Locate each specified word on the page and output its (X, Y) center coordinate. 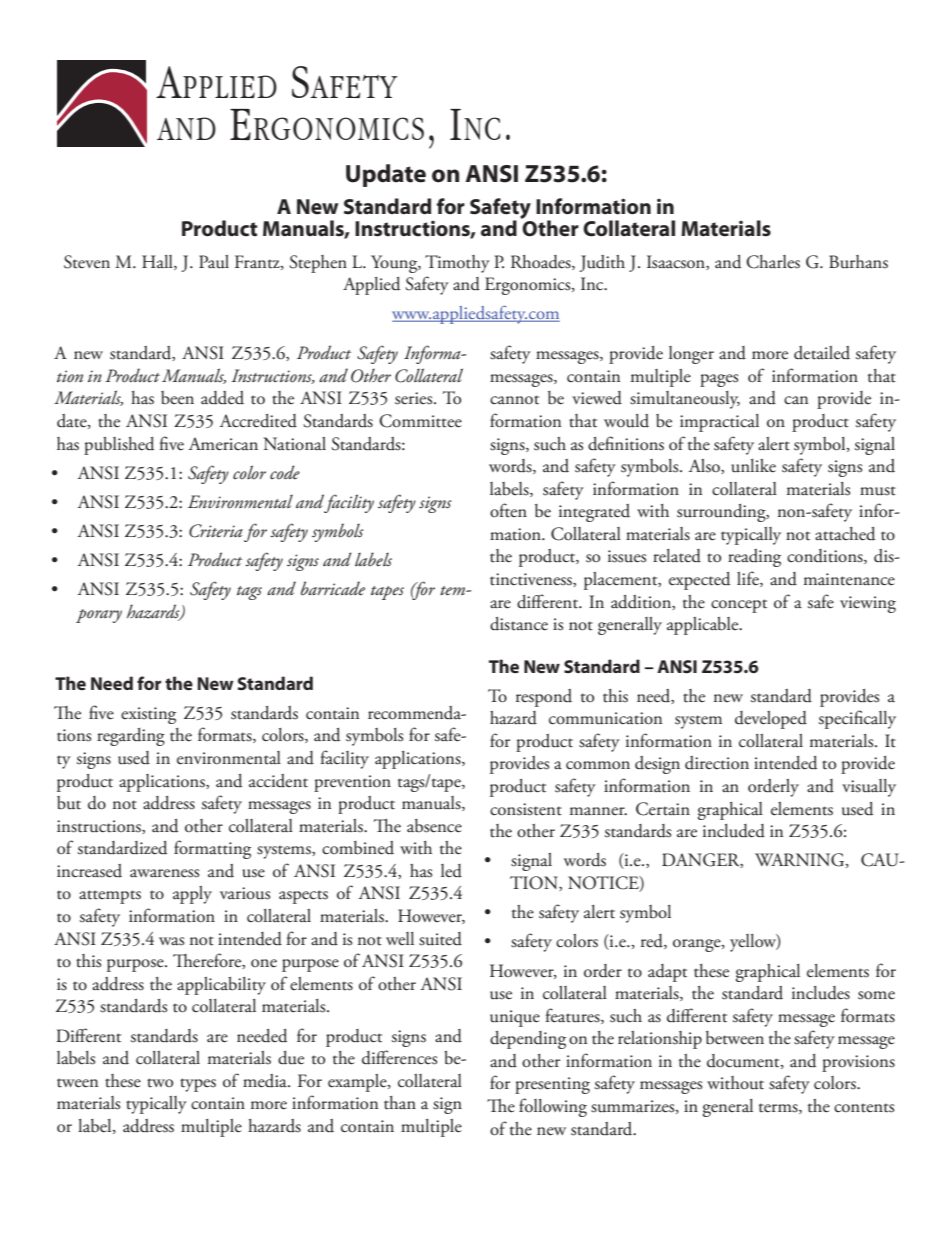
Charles (773, 262)
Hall (158, 262)
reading (754, 558)
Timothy (457, 264)
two (160, 1083)
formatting (212, 849)
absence (434, 826)
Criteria (216, 531)
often (508, 510)
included (734, 831)
